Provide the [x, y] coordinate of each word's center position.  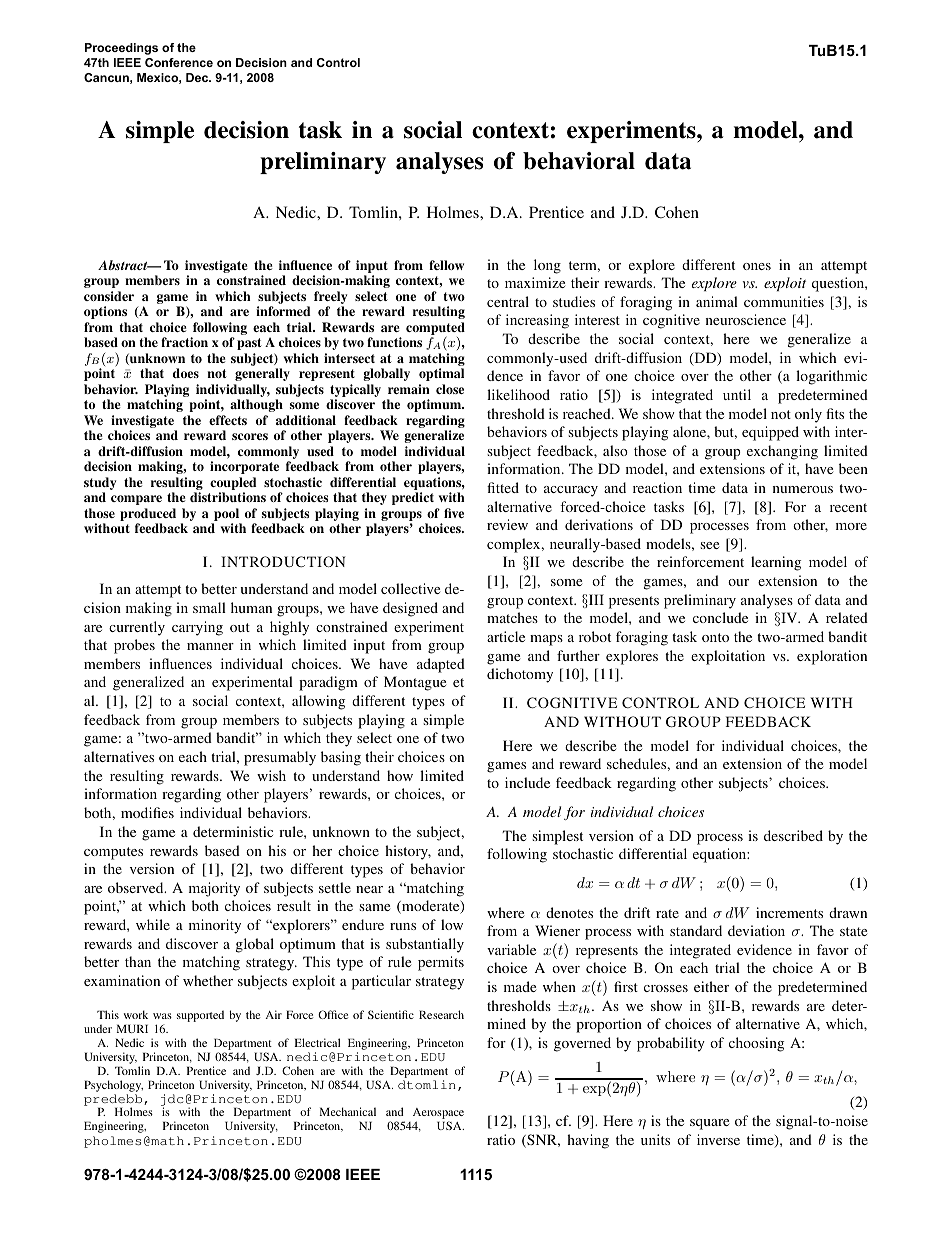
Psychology [113, 1086]
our [738, 582]
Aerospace [438, 1115]
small [209, 607]
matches [512, 617]
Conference [179, 62]
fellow [446, 265]
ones [757, 266]
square [709, 1124]
